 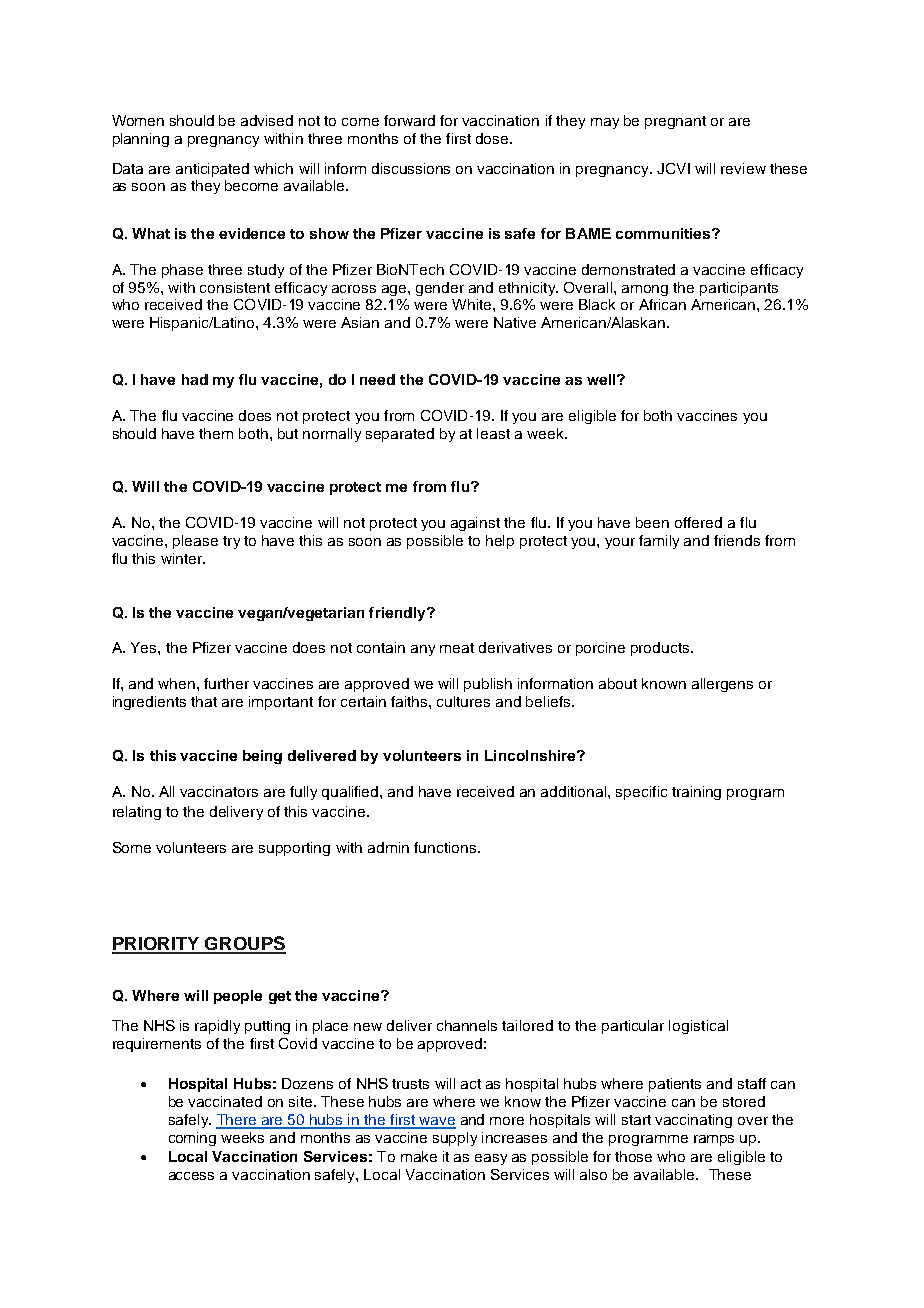 I want to click on anticipated, so click(x=212, y=170).
